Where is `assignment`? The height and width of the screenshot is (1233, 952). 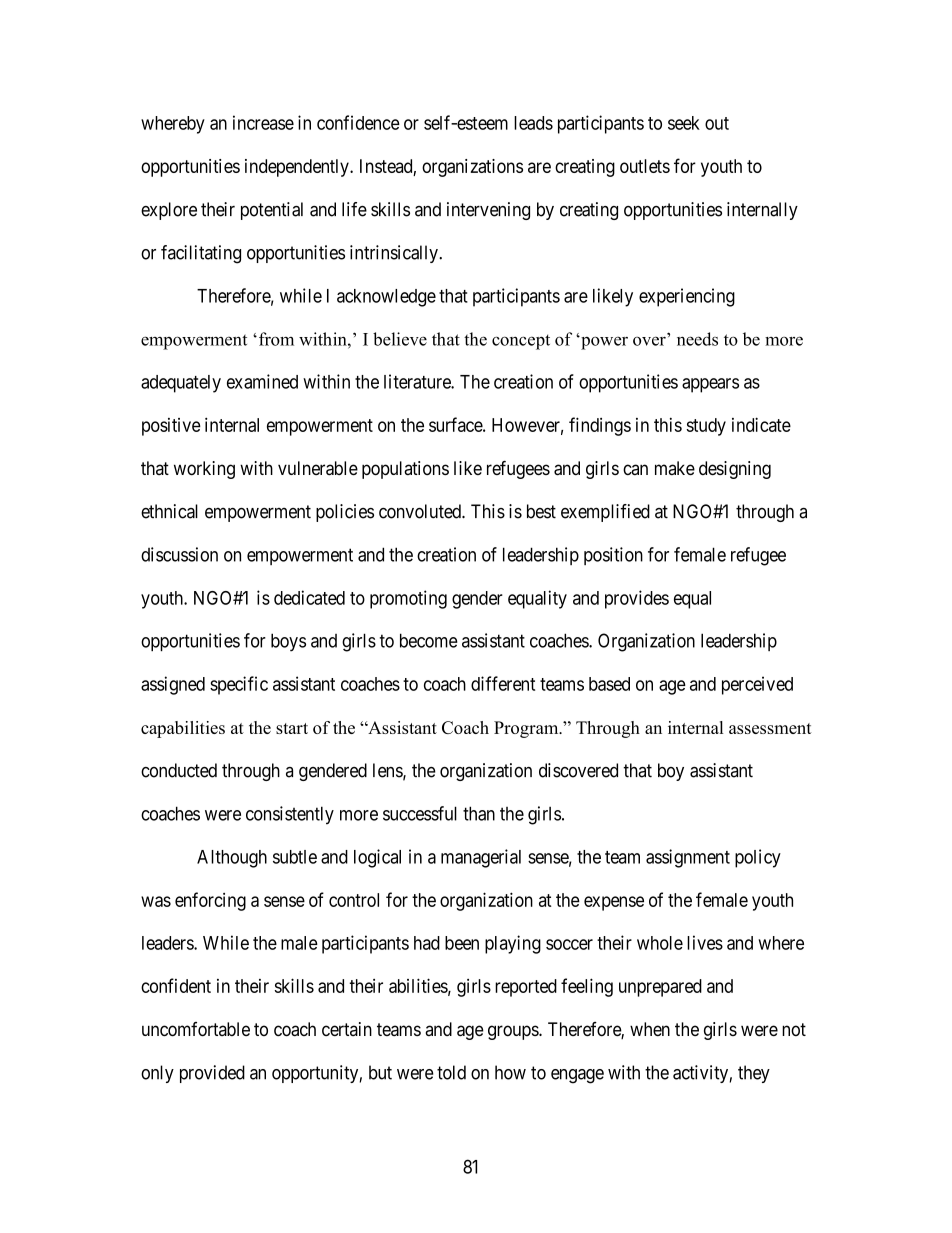 assignment is located at coordinates (688, 858).
